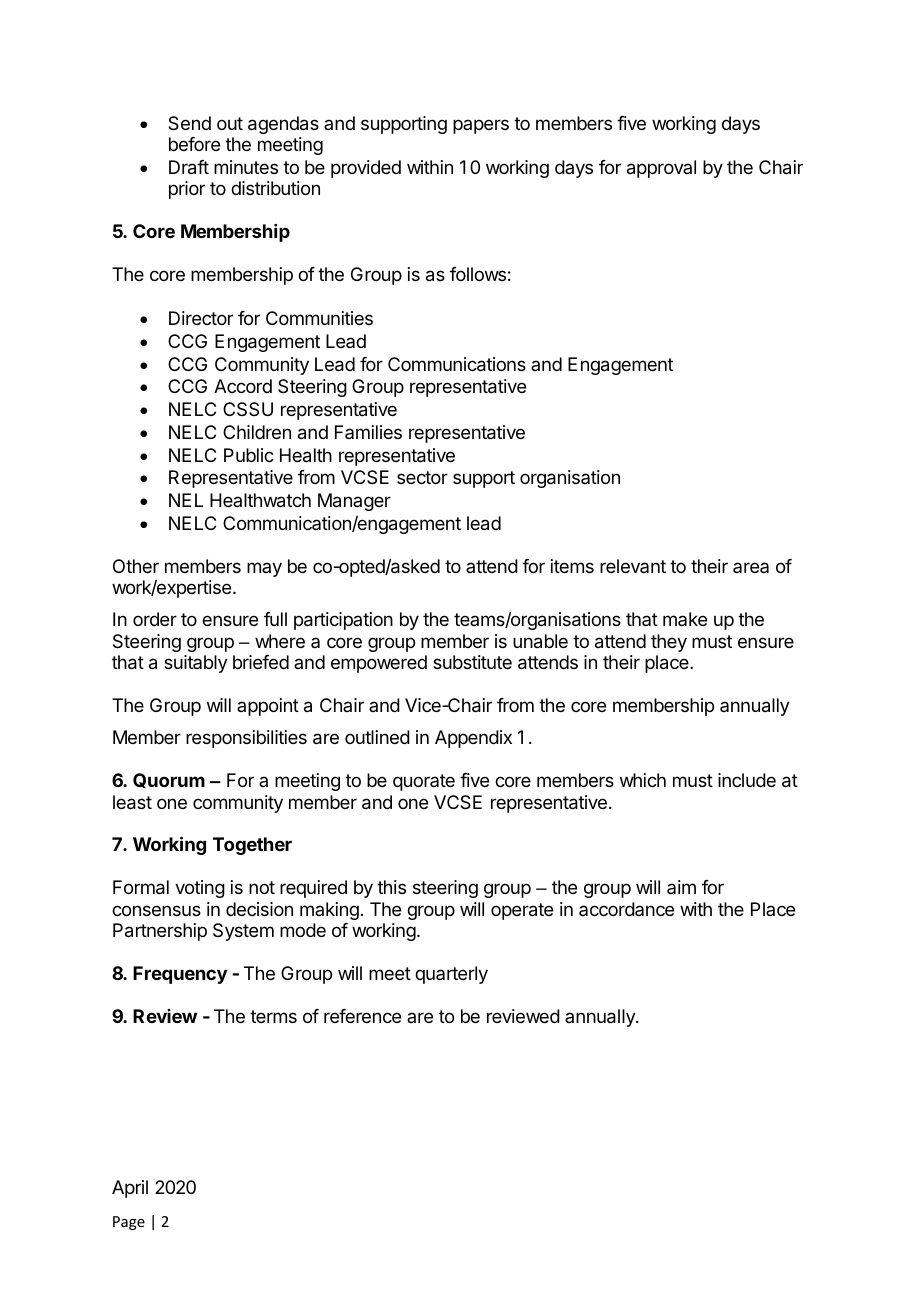  What do you see at coordinates (669, 643) in the page?
I see `they` at bounding box center [669, 643].
